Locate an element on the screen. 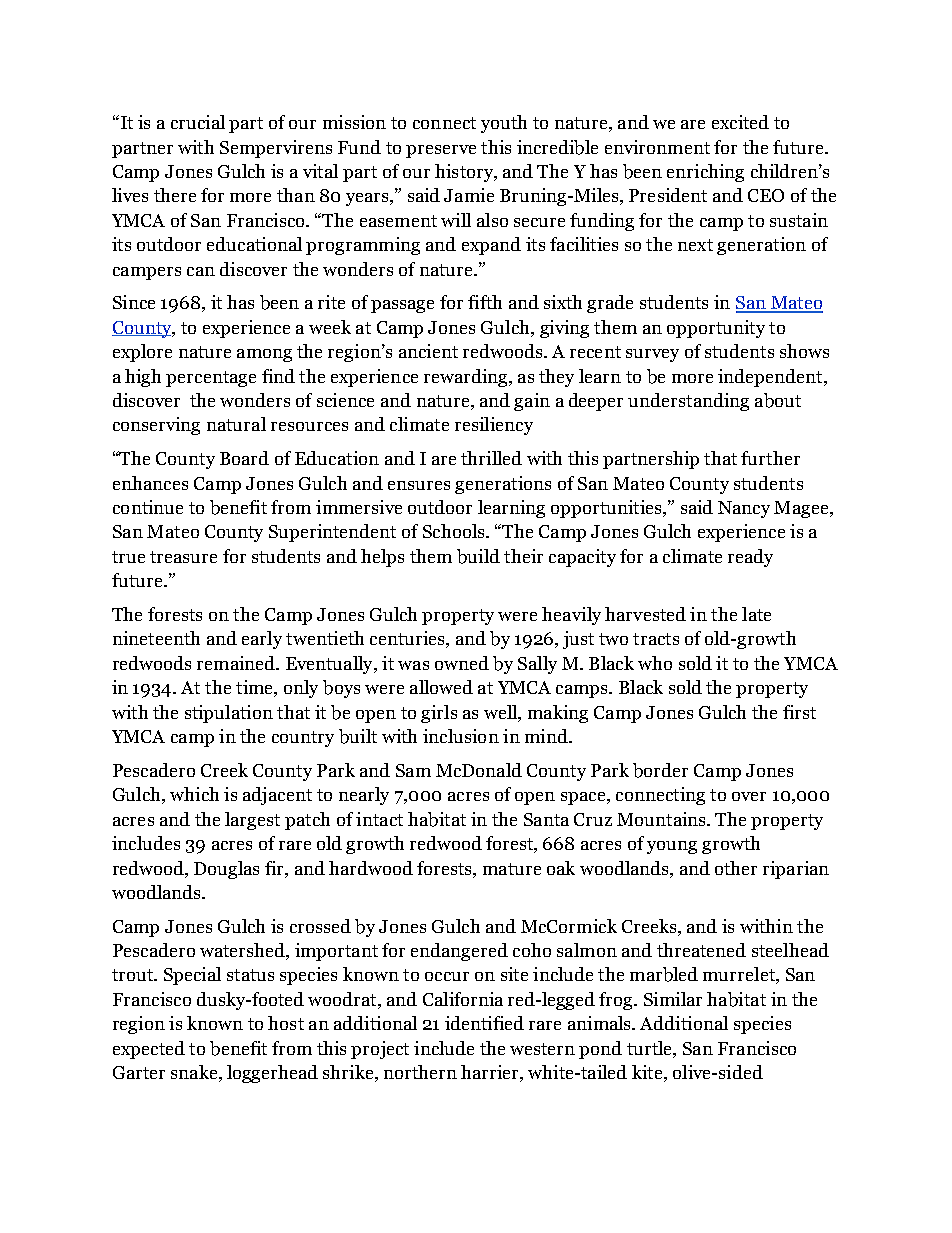  enriching is located at coordinates (705, 173).
